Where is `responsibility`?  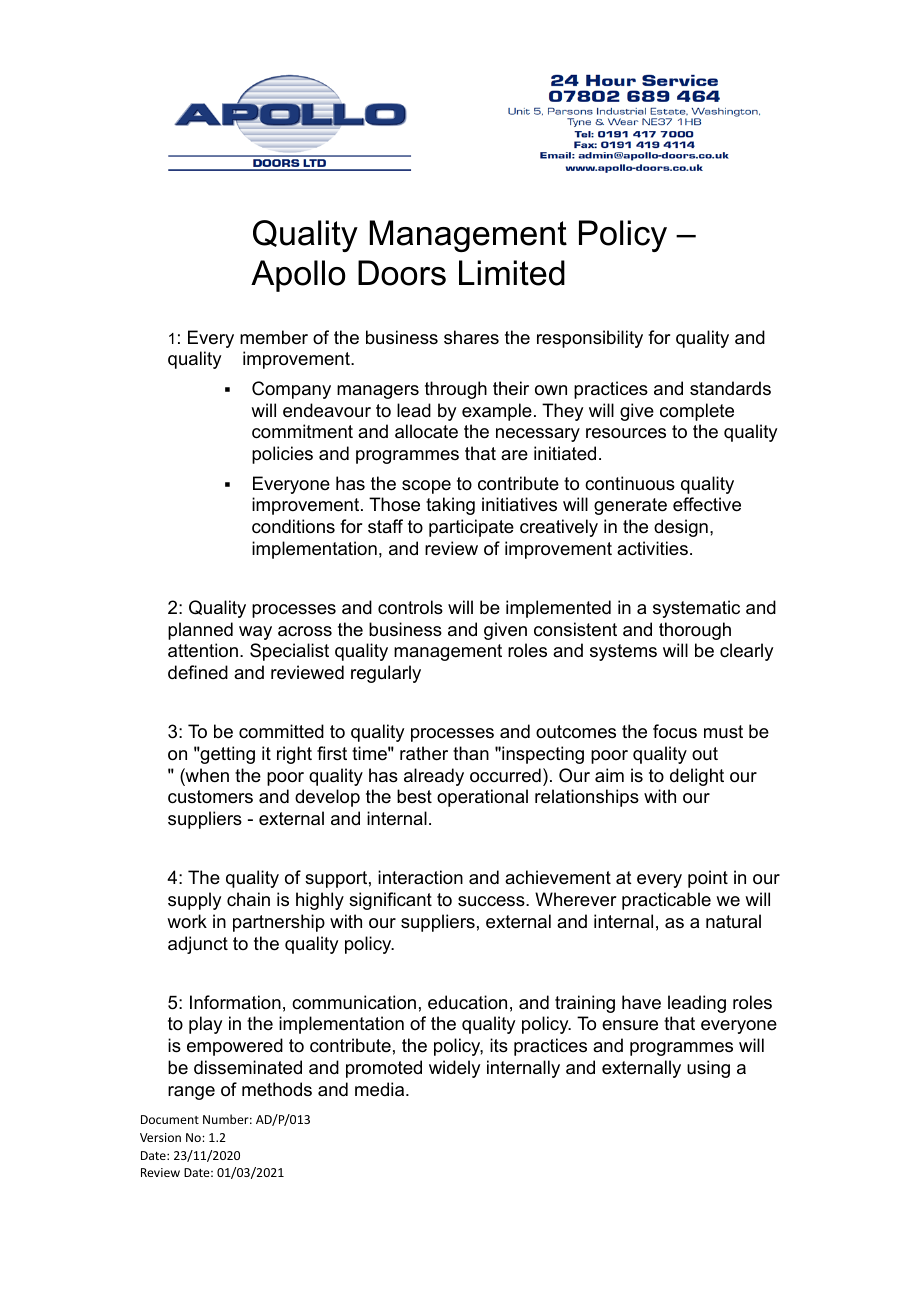
responsibility is located at coordinates (590, 339).
